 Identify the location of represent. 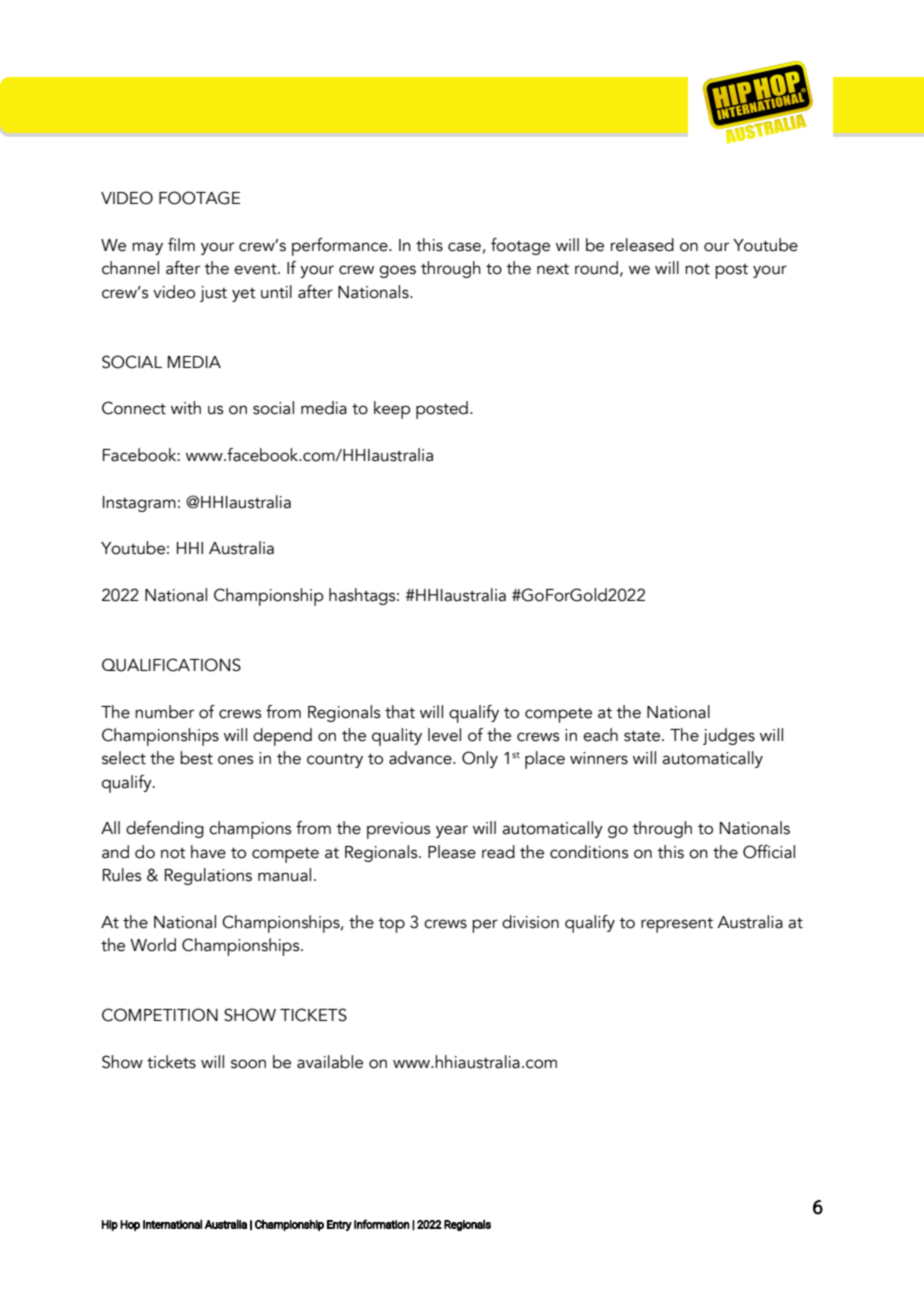
(677, 925).
